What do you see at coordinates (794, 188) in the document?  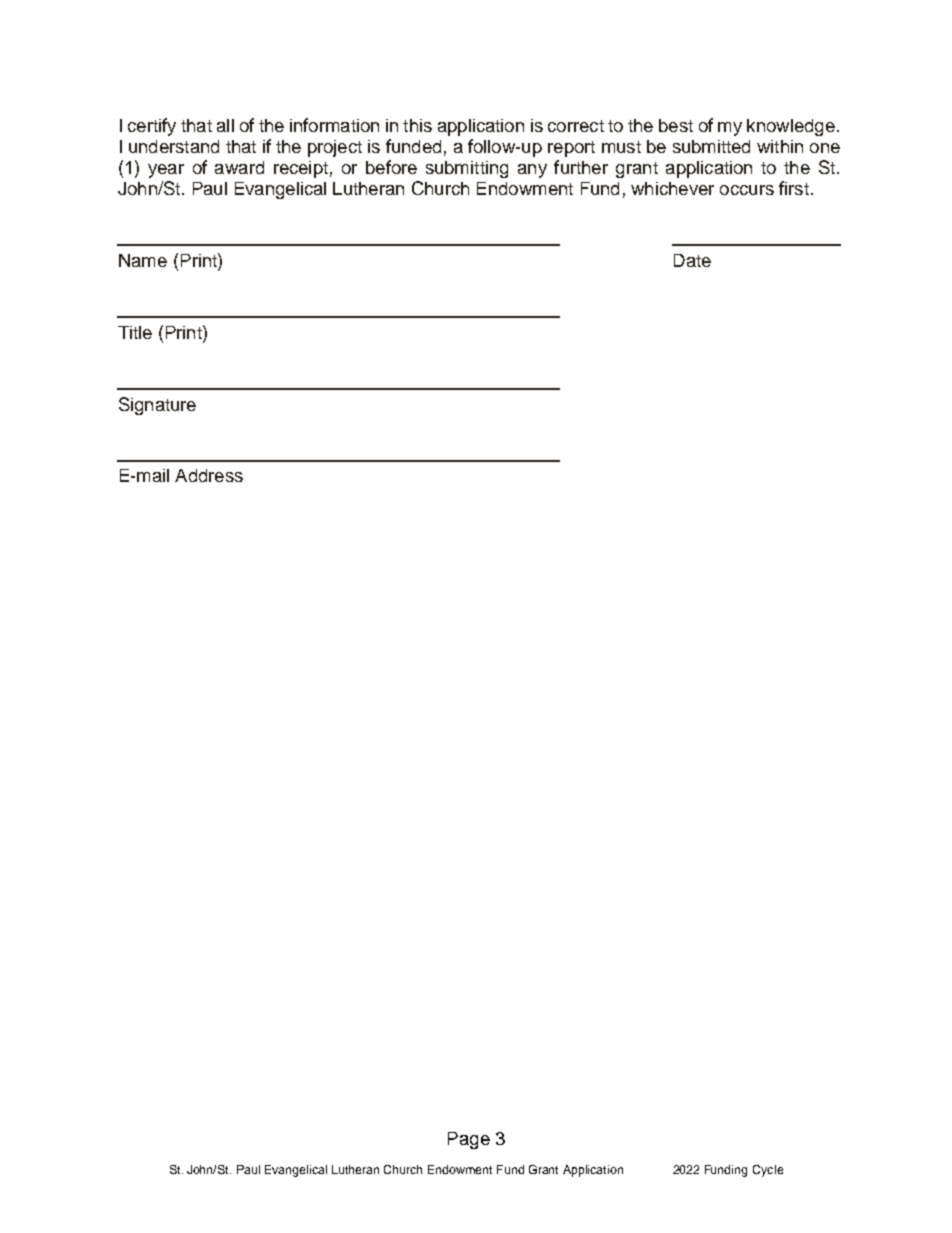 I see `first` at bounding box center [794, 188].
